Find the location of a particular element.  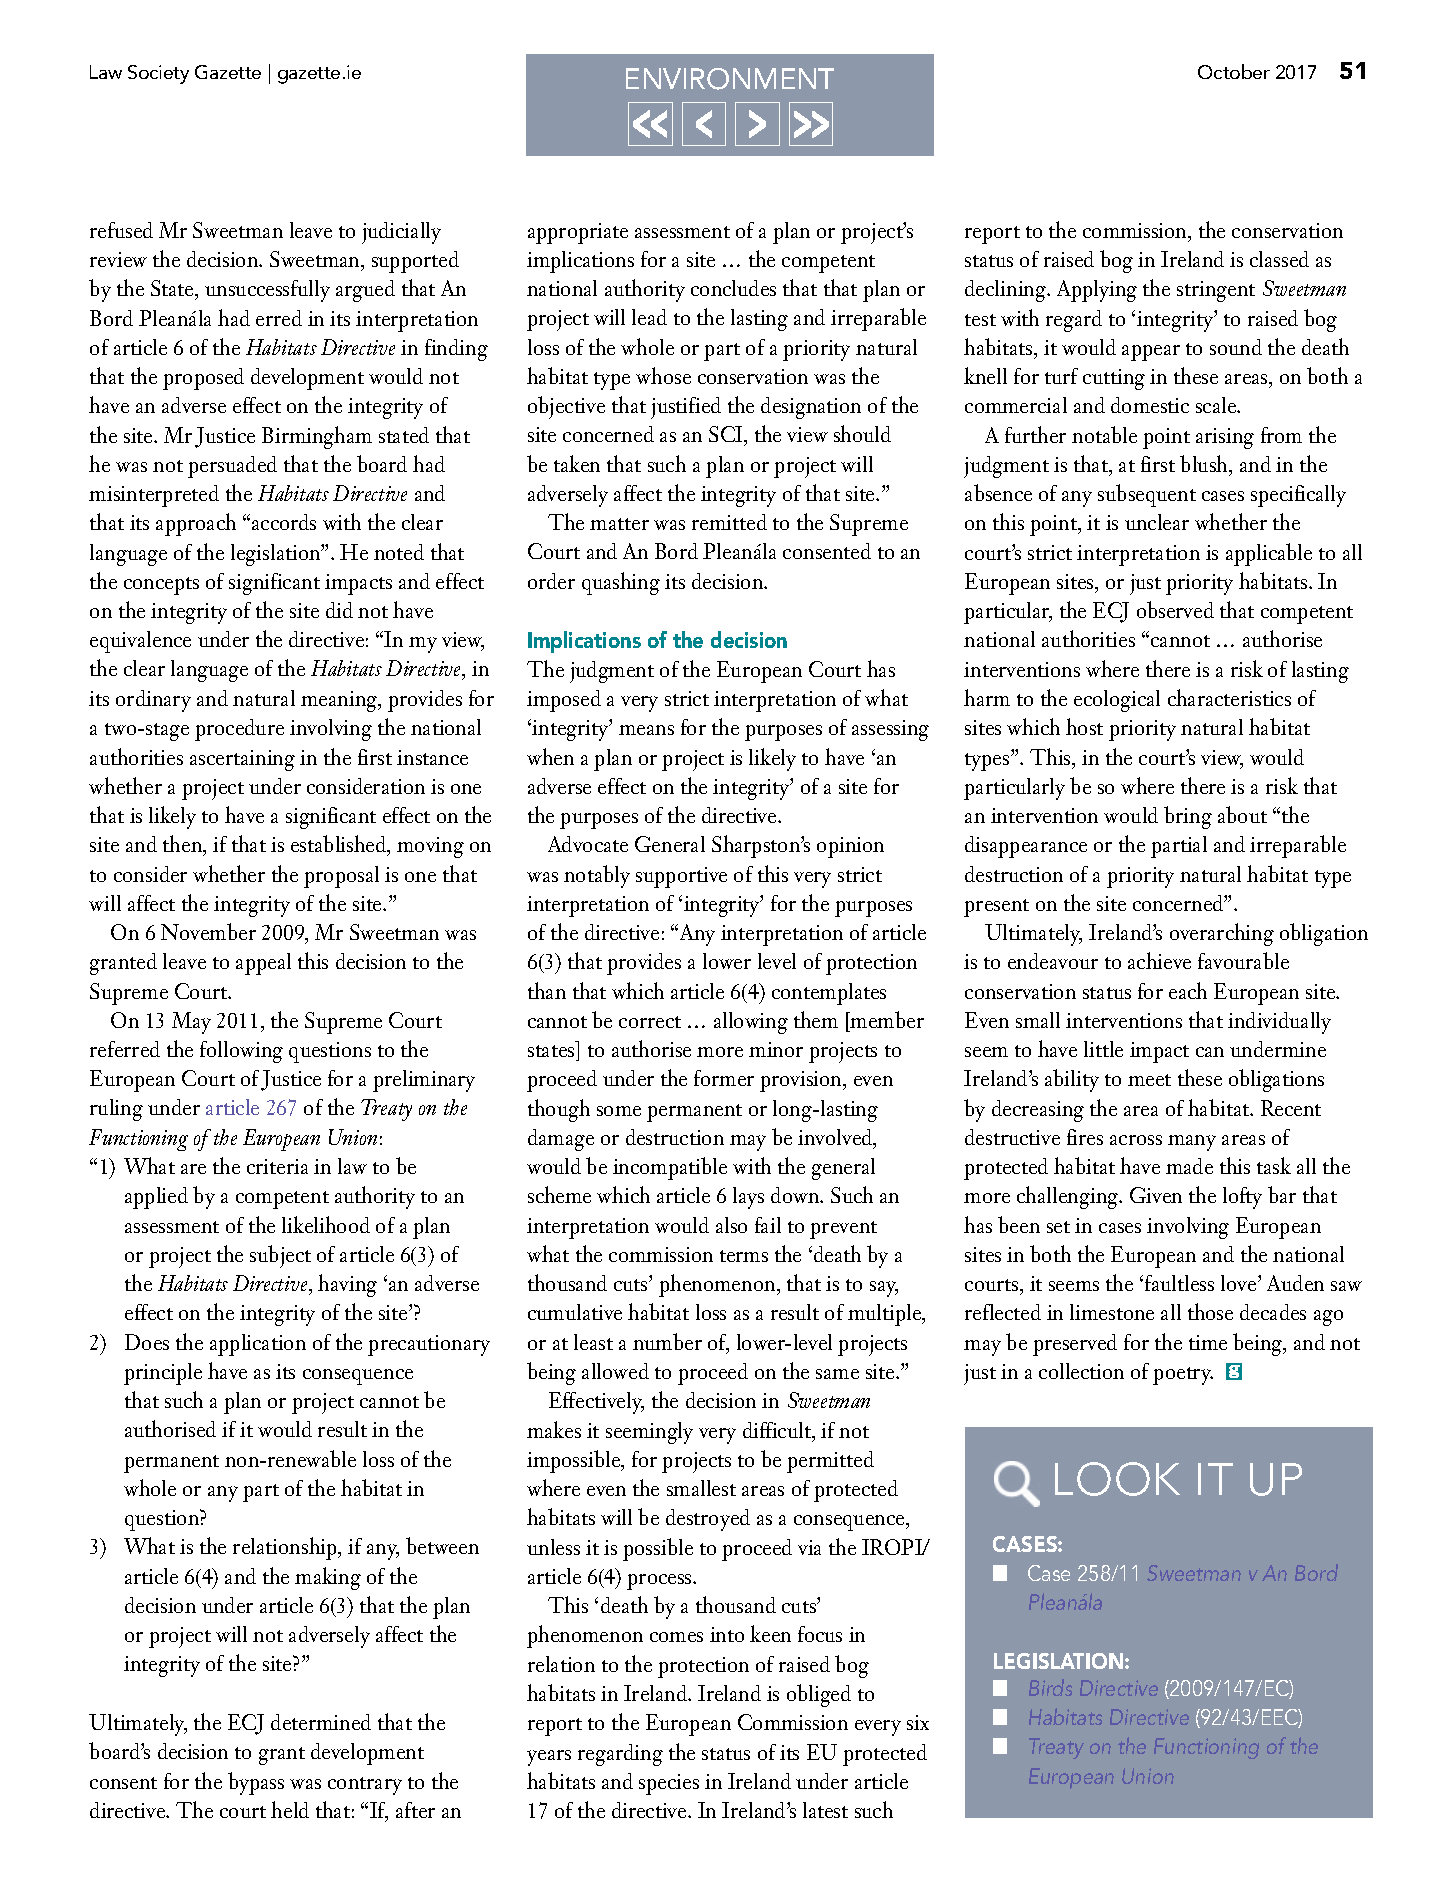

Society is located at coordinates (158, 74).
